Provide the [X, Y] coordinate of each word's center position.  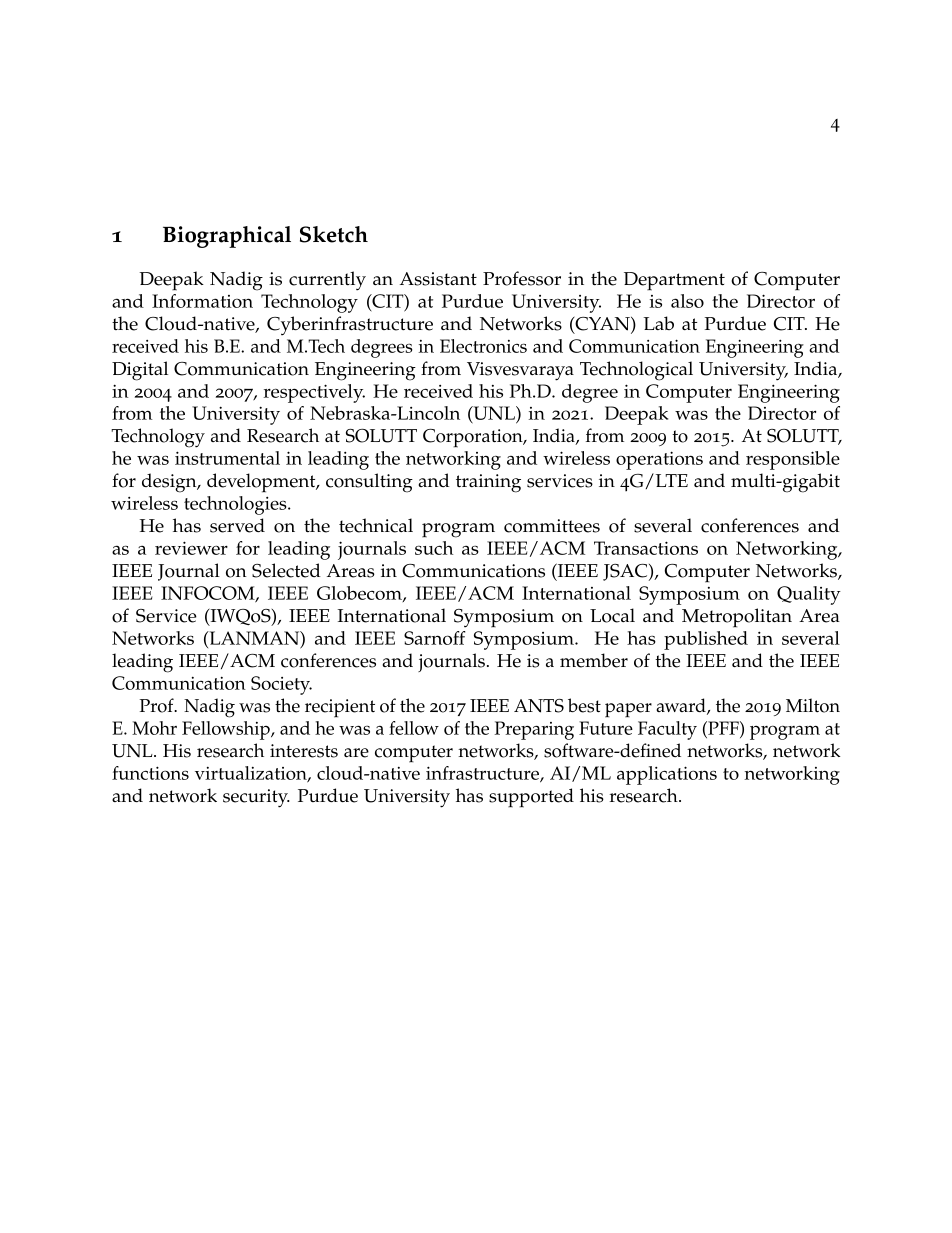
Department [674, 281]
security [256, 798]
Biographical [227, 237]
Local [612, 615]
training [488, 483]
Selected [286, 570]
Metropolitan [737, 618]
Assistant [438, 279]
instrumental [227, 458]
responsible [793, 460]
